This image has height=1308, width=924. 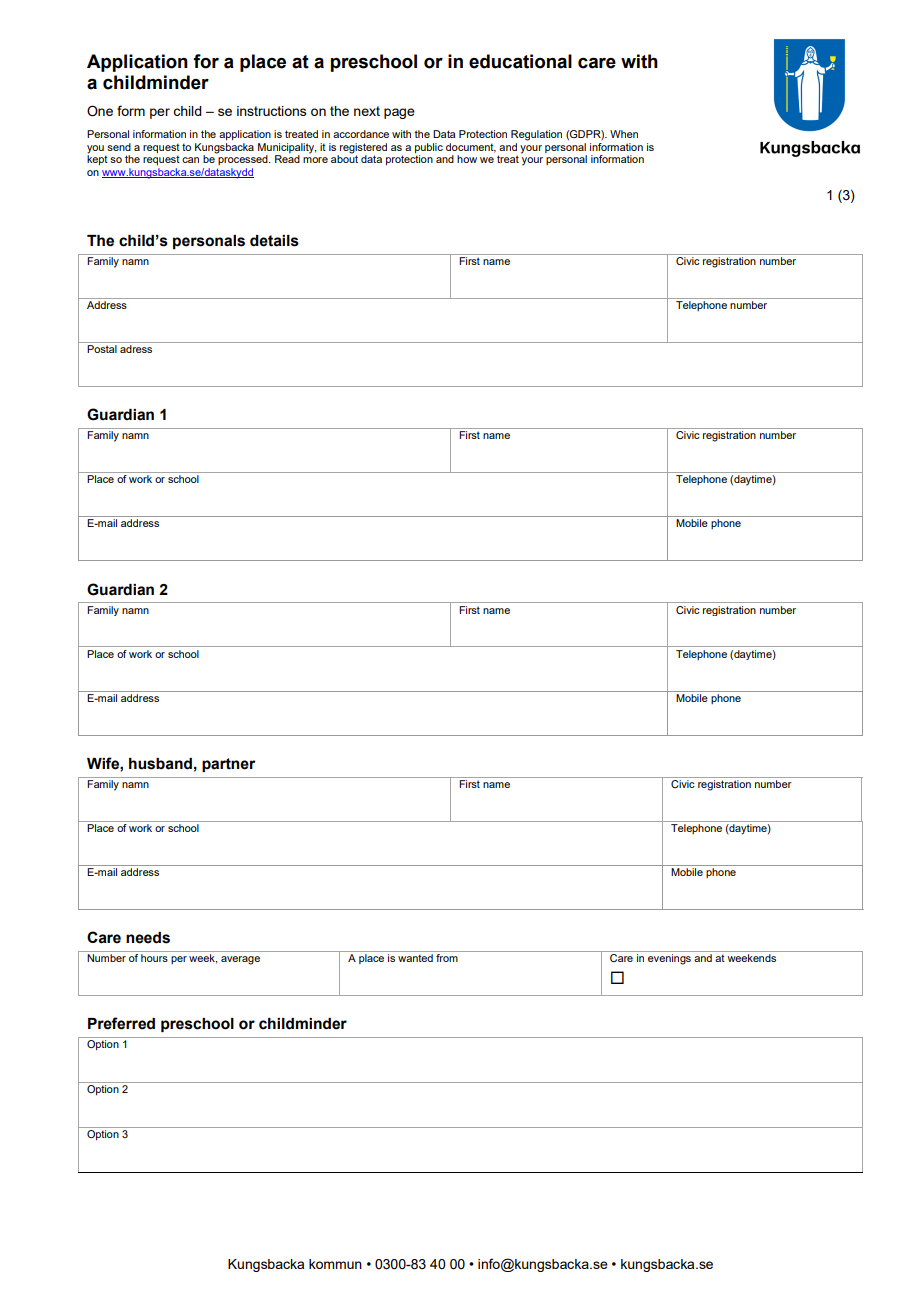 What do you see at coordinates (415, 958) in the image?
I see `wanted` at bounding box center [415, 958].
